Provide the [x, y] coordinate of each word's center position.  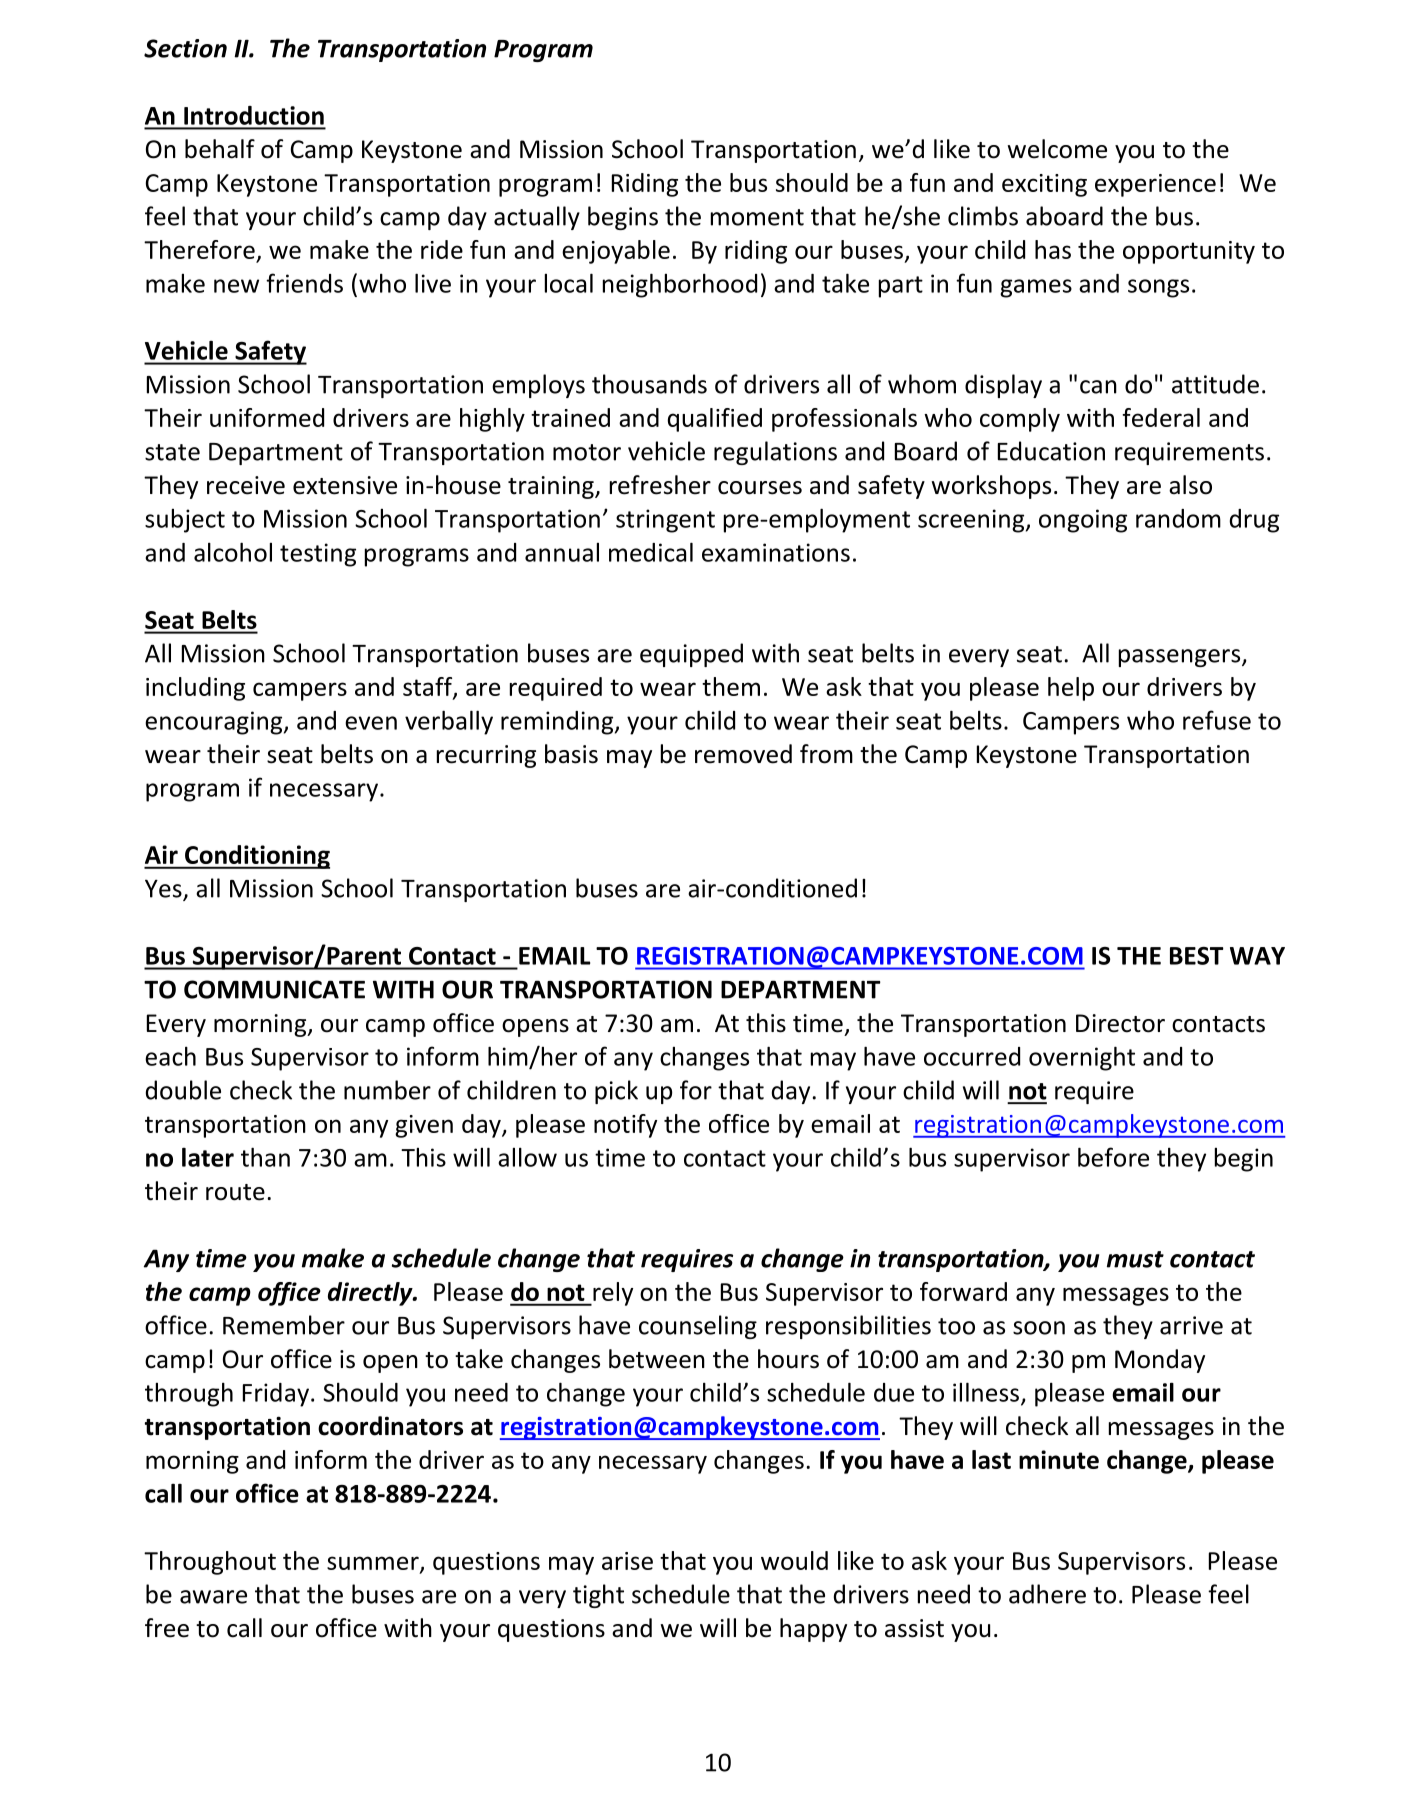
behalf [220, 149]
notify [625, 1126]
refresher [660, 485]
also [1190, 485]
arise [627, 1561]
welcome [1057, 149]
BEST [1197, 956]
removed [743, 754]
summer [374, 1564]
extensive [345, 485]
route [235, 1192]
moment [757, 217]
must [1135, 1259]
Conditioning [256, 857]
